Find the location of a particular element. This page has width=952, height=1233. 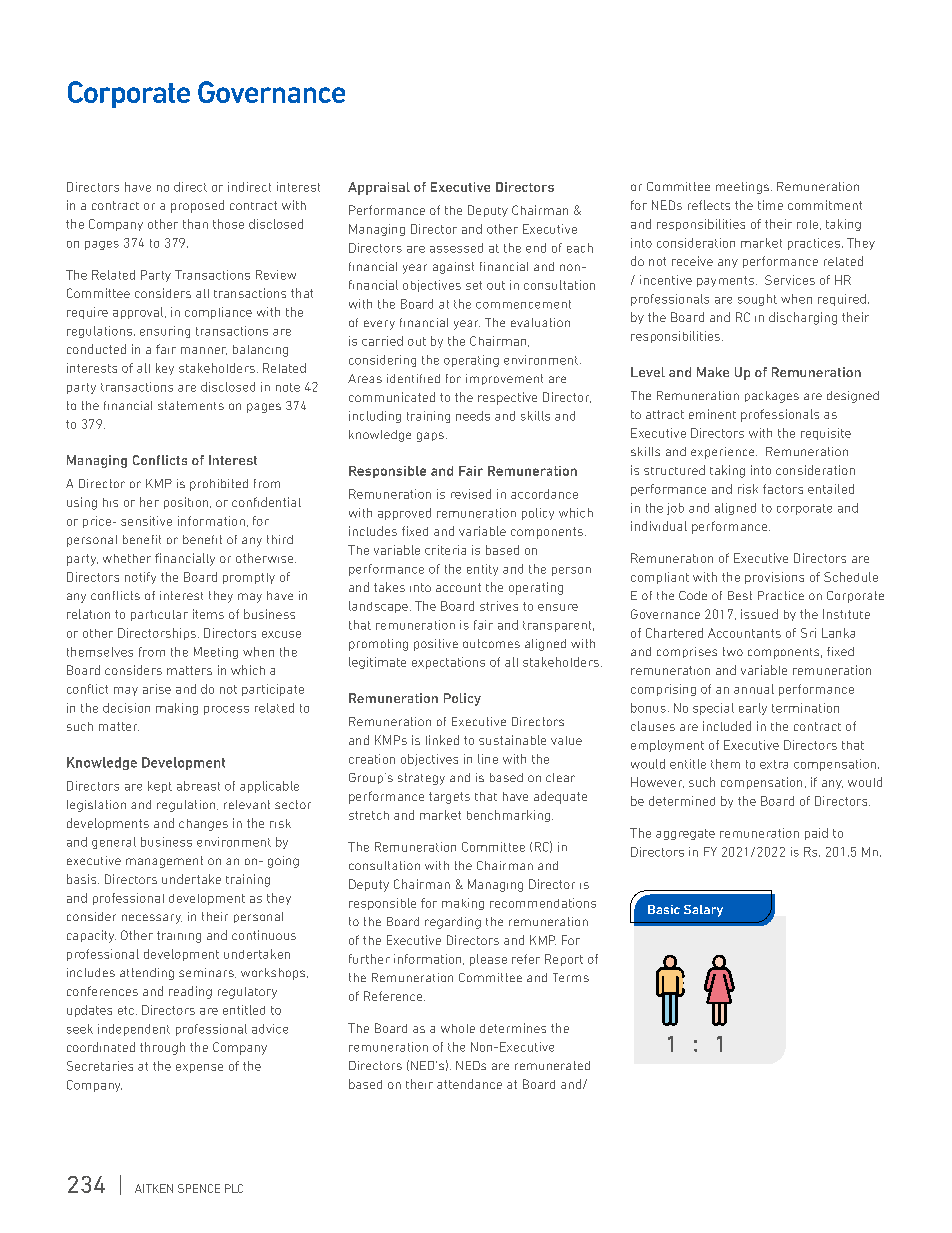

attendance is located at coordinates (469, 1084).
